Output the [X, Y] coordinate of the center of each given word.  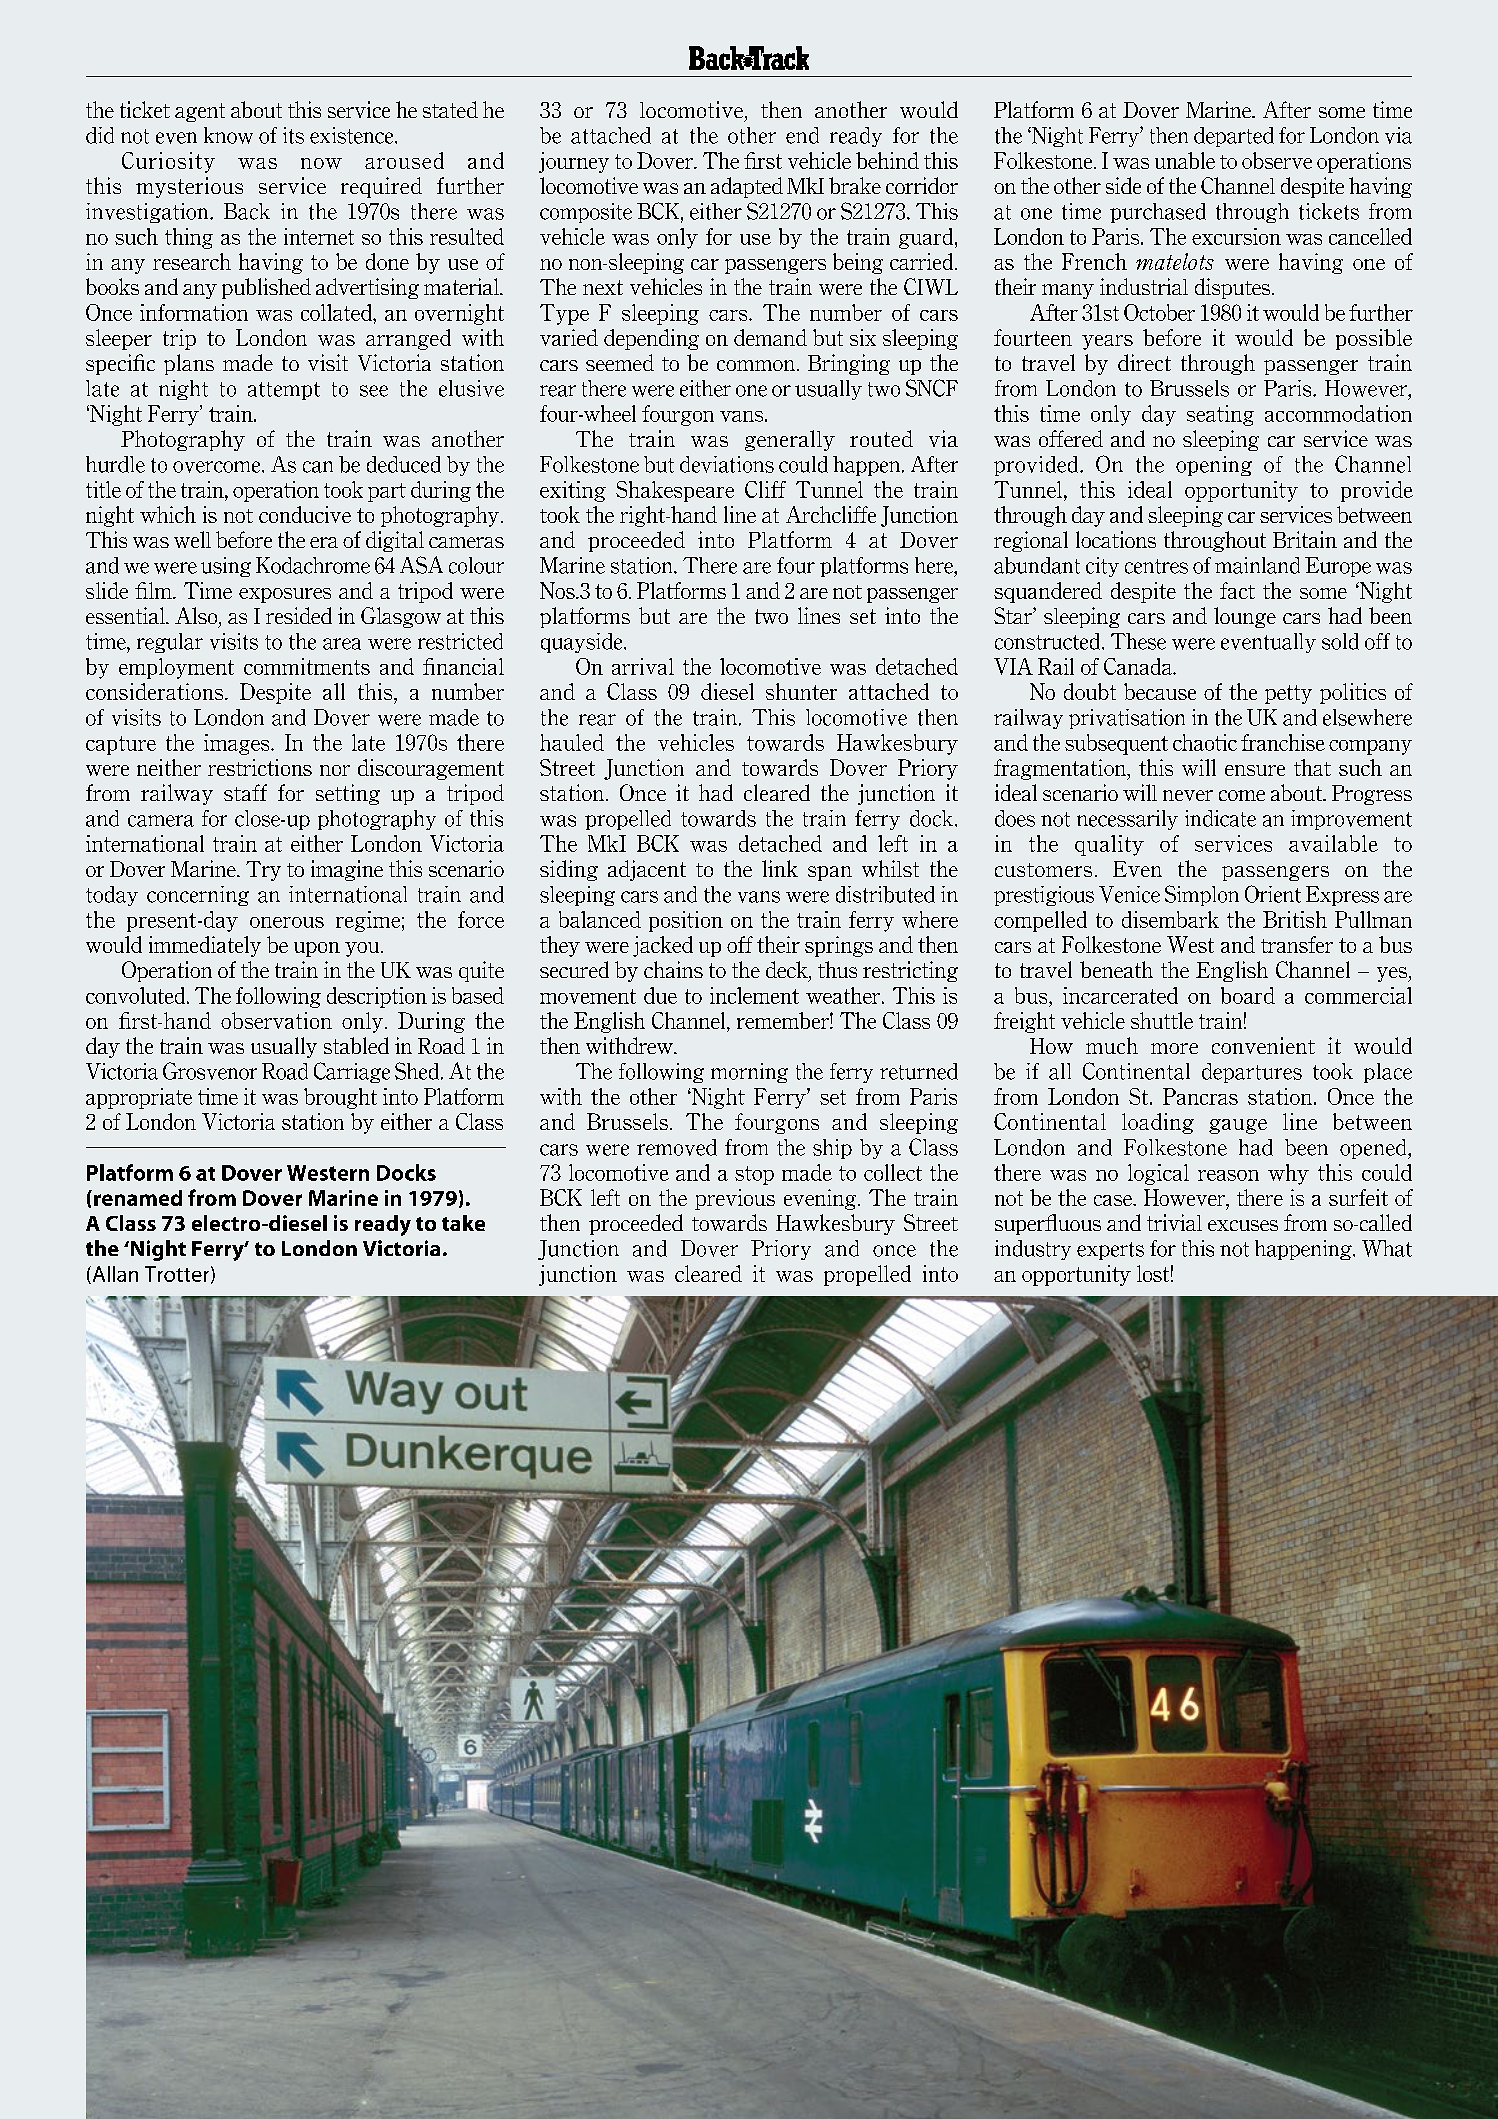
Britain [1305, 539]
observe [1277, 160]
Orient [1273, 894]
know [228, 135]
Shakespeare [675, 491]
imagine [347, 870]
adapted [747, 187]
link [780, 868]
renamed [138, 1198]
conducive [305, 514]
